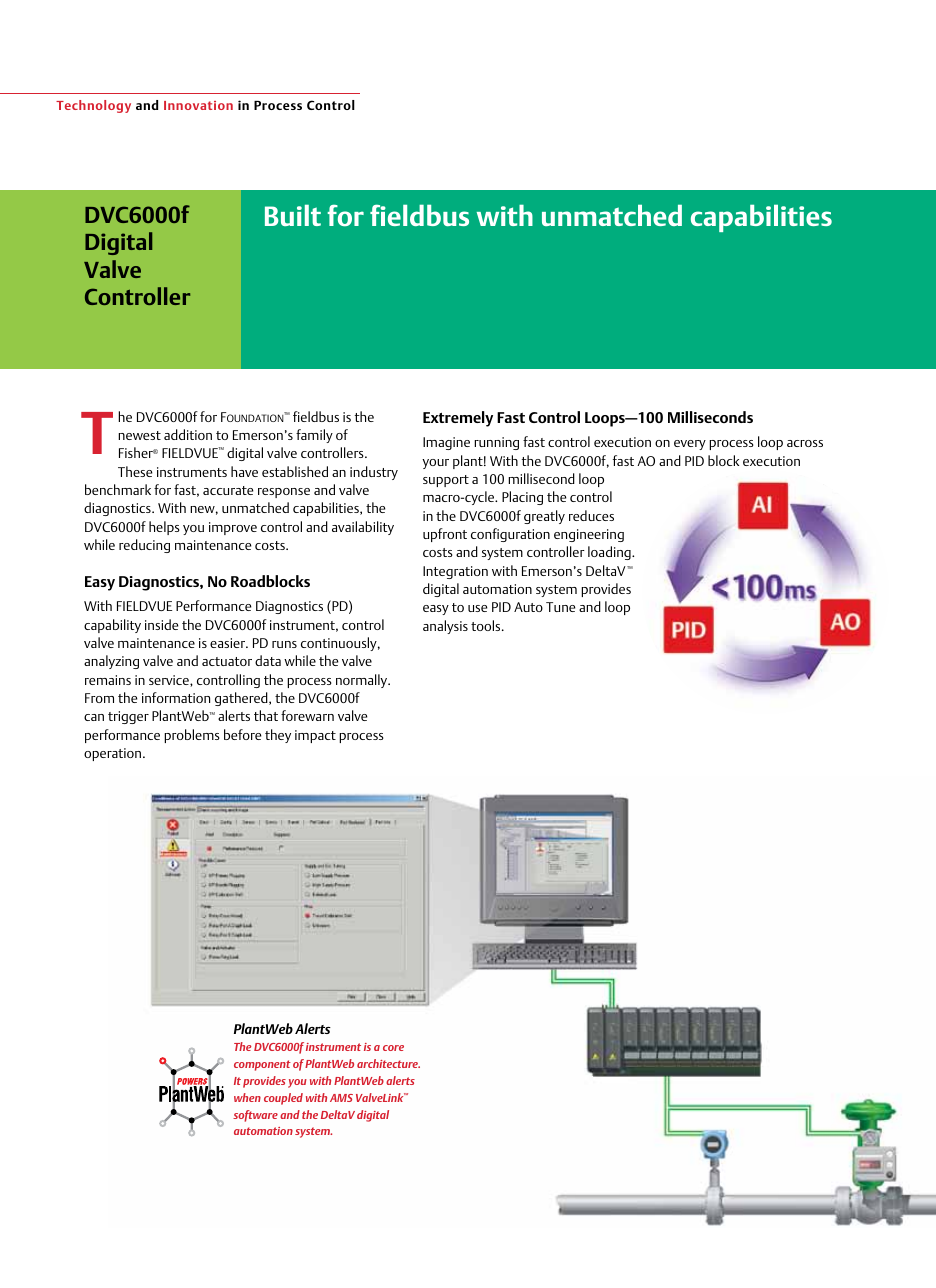 This screenshot has width=936, height=1288. I want to click on Innovation, so click(198, 105).
